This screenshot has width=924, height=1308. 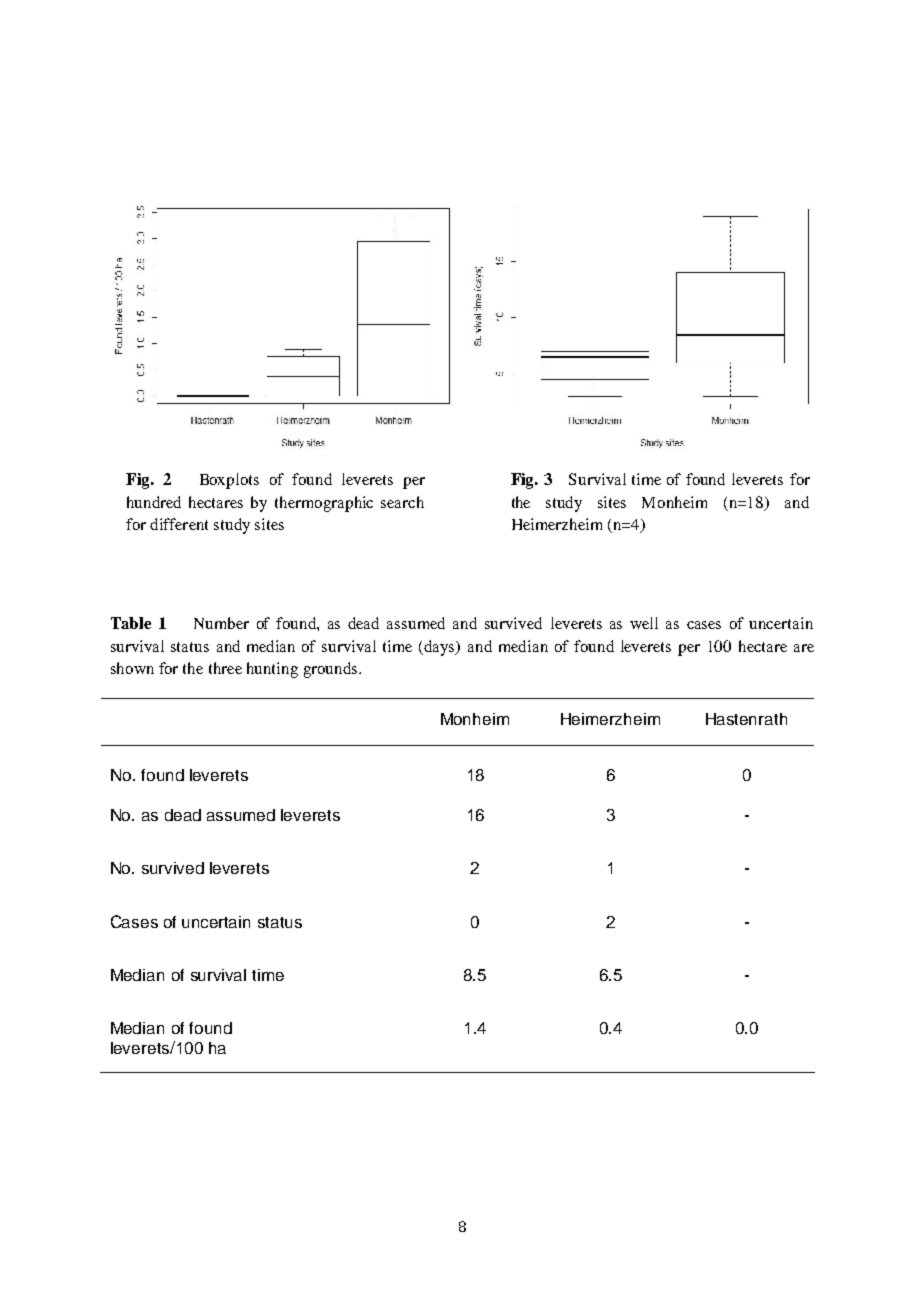 I want to click on grounds, so click(x=330, y=670).
